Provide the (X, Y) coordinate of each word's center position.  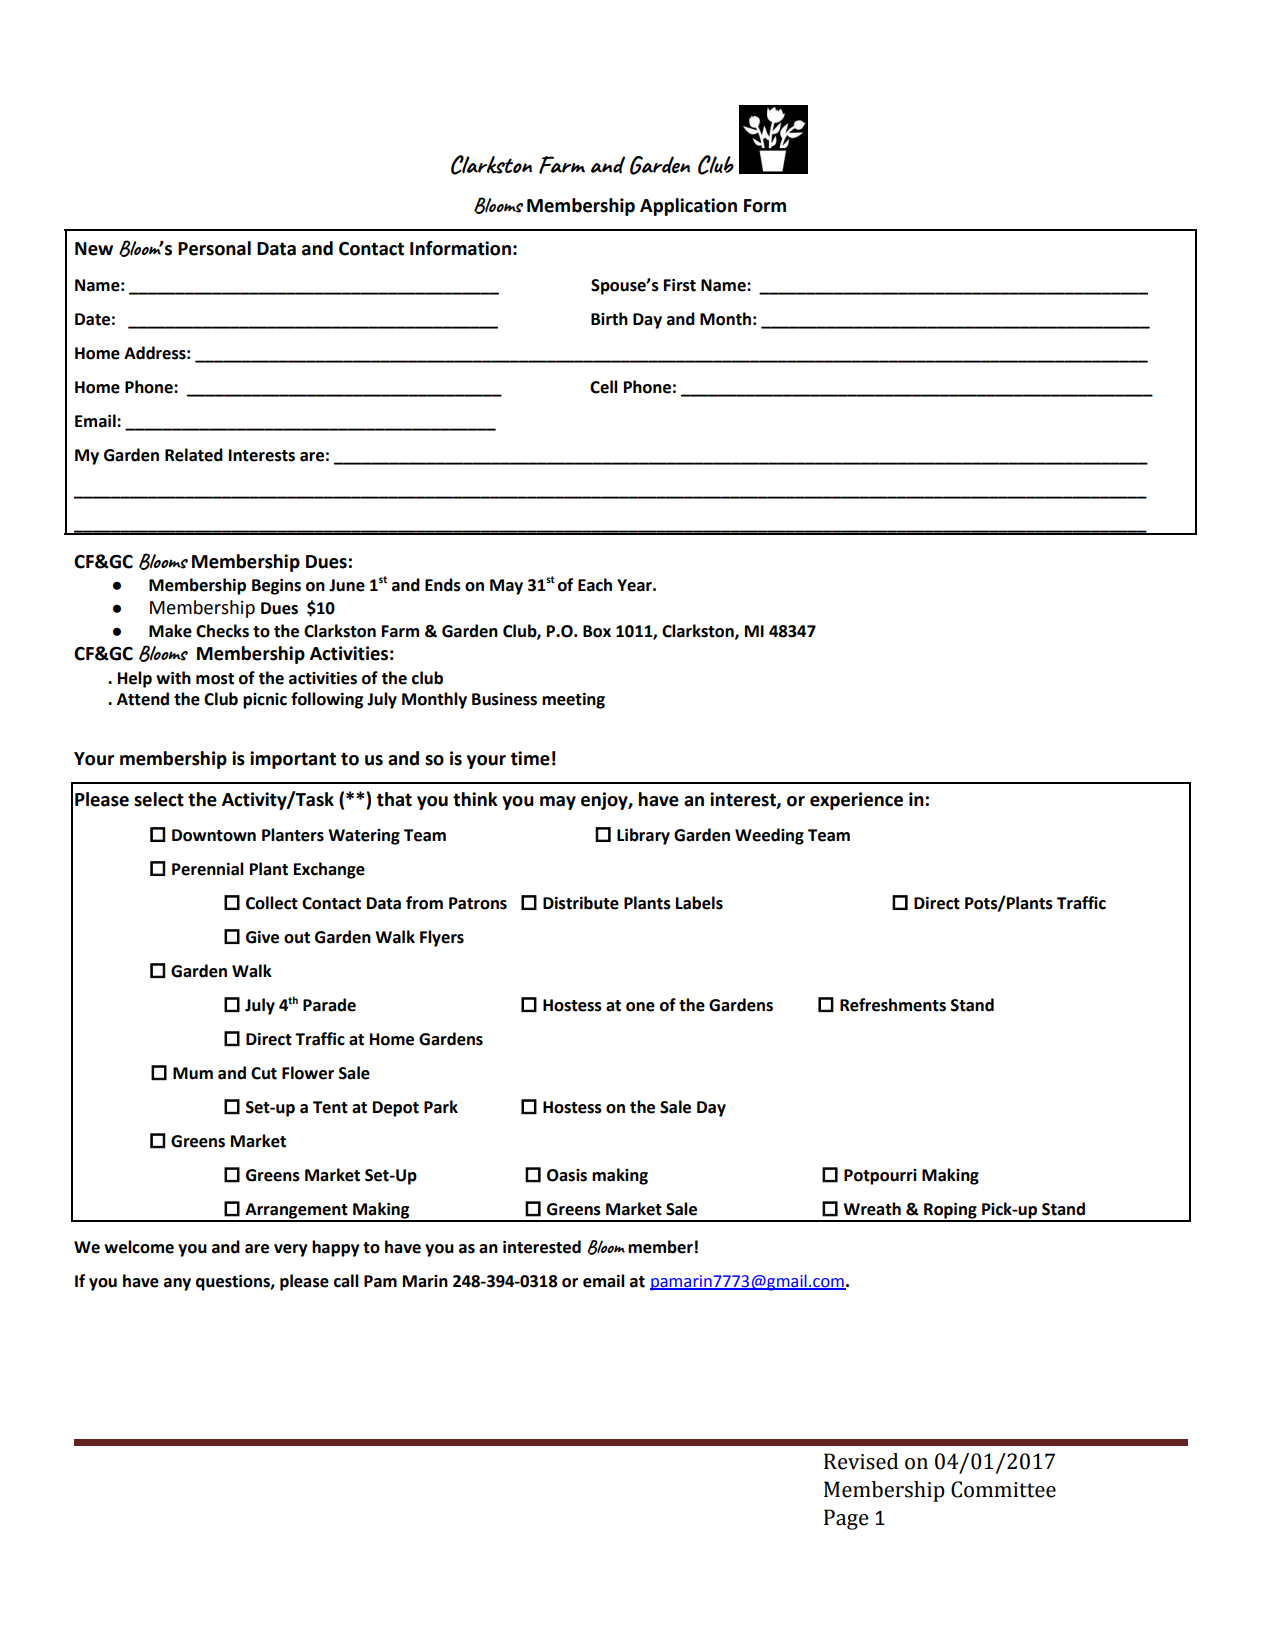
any (177, 1284)
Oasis (567, 1175)
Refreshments (893, 1005)
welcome (139, 1247)
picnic (265, 701)
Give (262, 937)
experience (856, 801)
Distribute (581, 903)
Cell (604, 387)
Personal (214, 248)
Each (595, 585)
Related (194, 455)
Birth (609, 319)
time (530, 758)
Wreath (872, 1209)
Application (688, 207)
